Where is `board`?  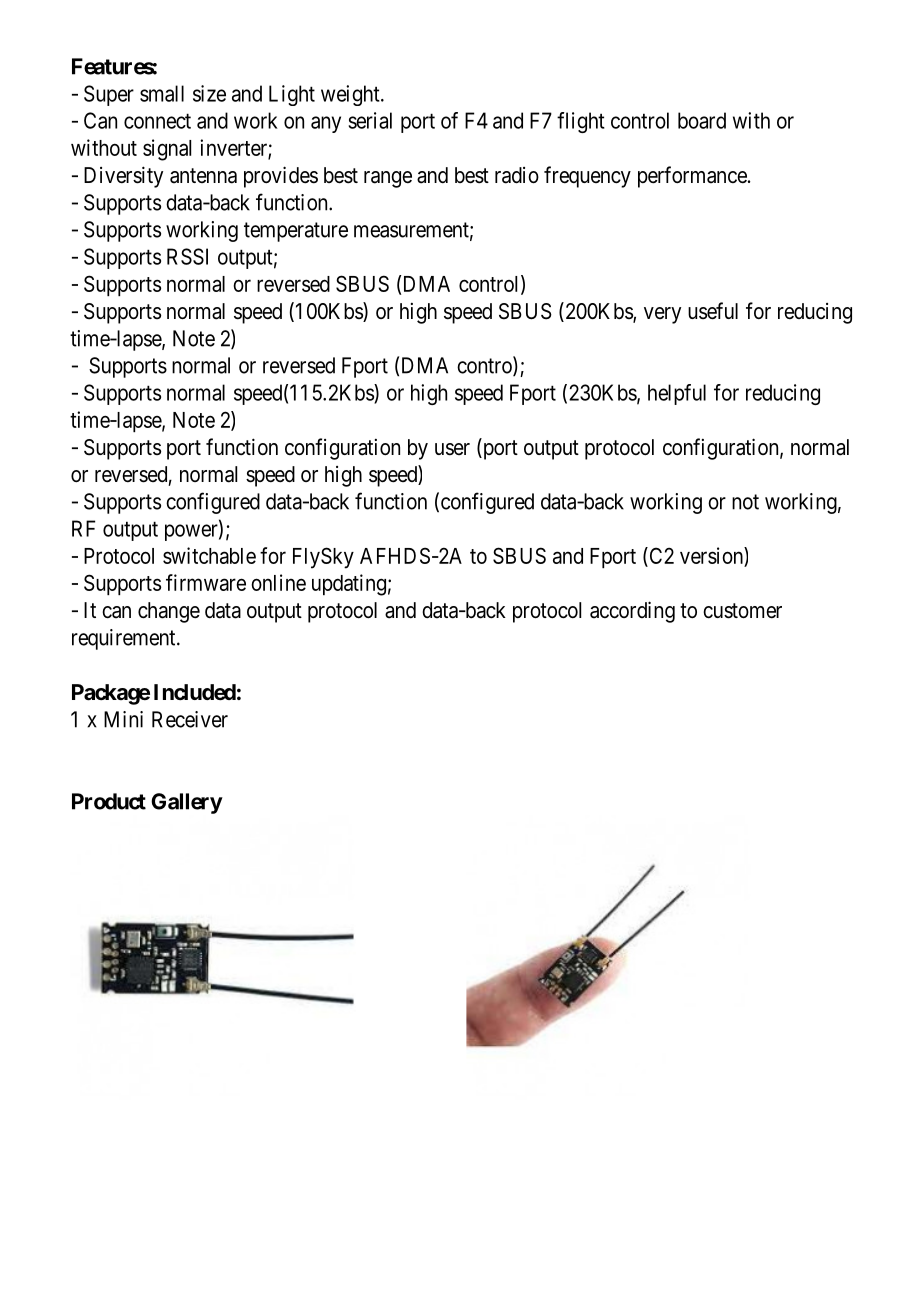 board is located at coordinates (702, 120).
